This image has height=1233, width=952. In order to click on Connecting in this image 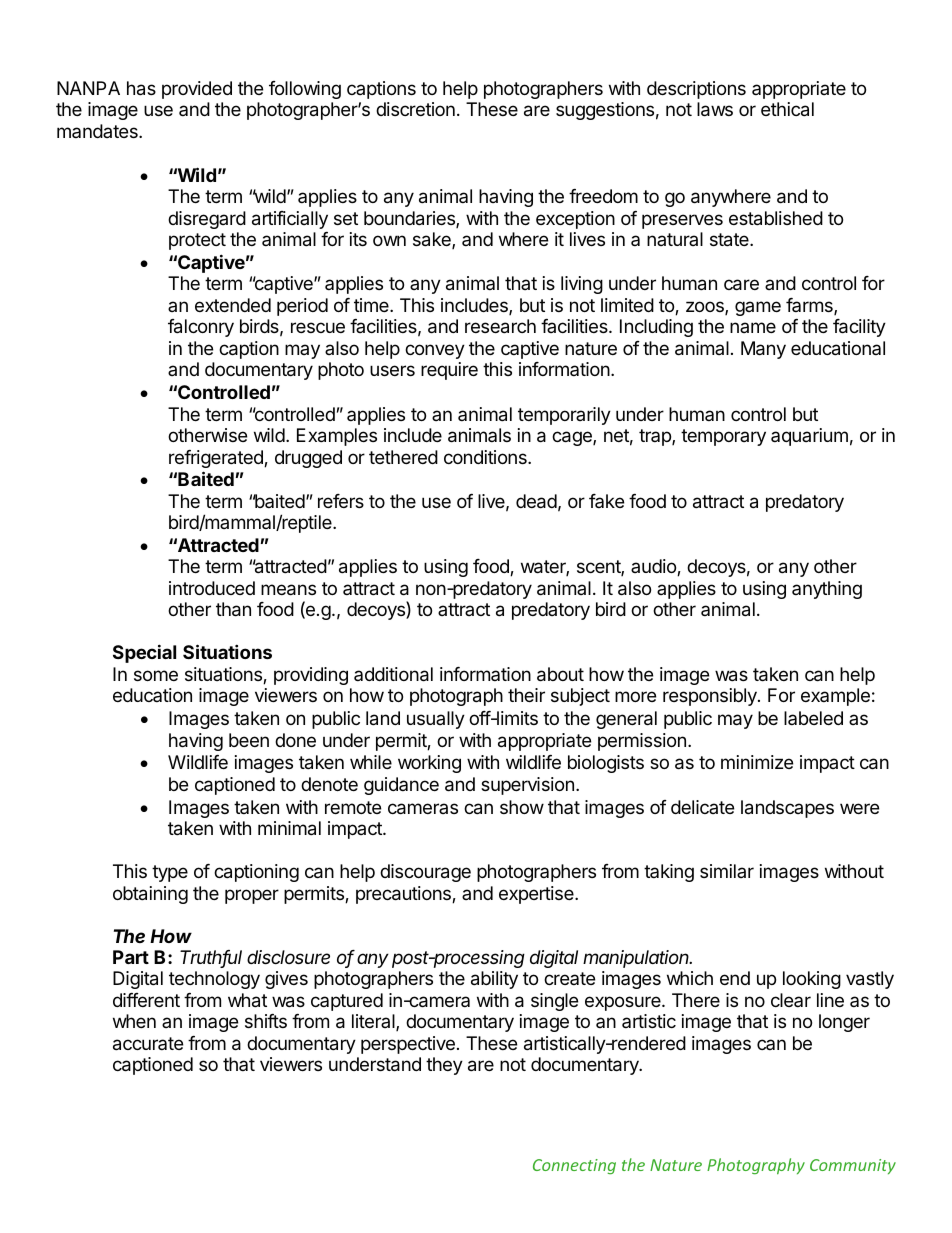, I will do `click(574, 1166)`.
